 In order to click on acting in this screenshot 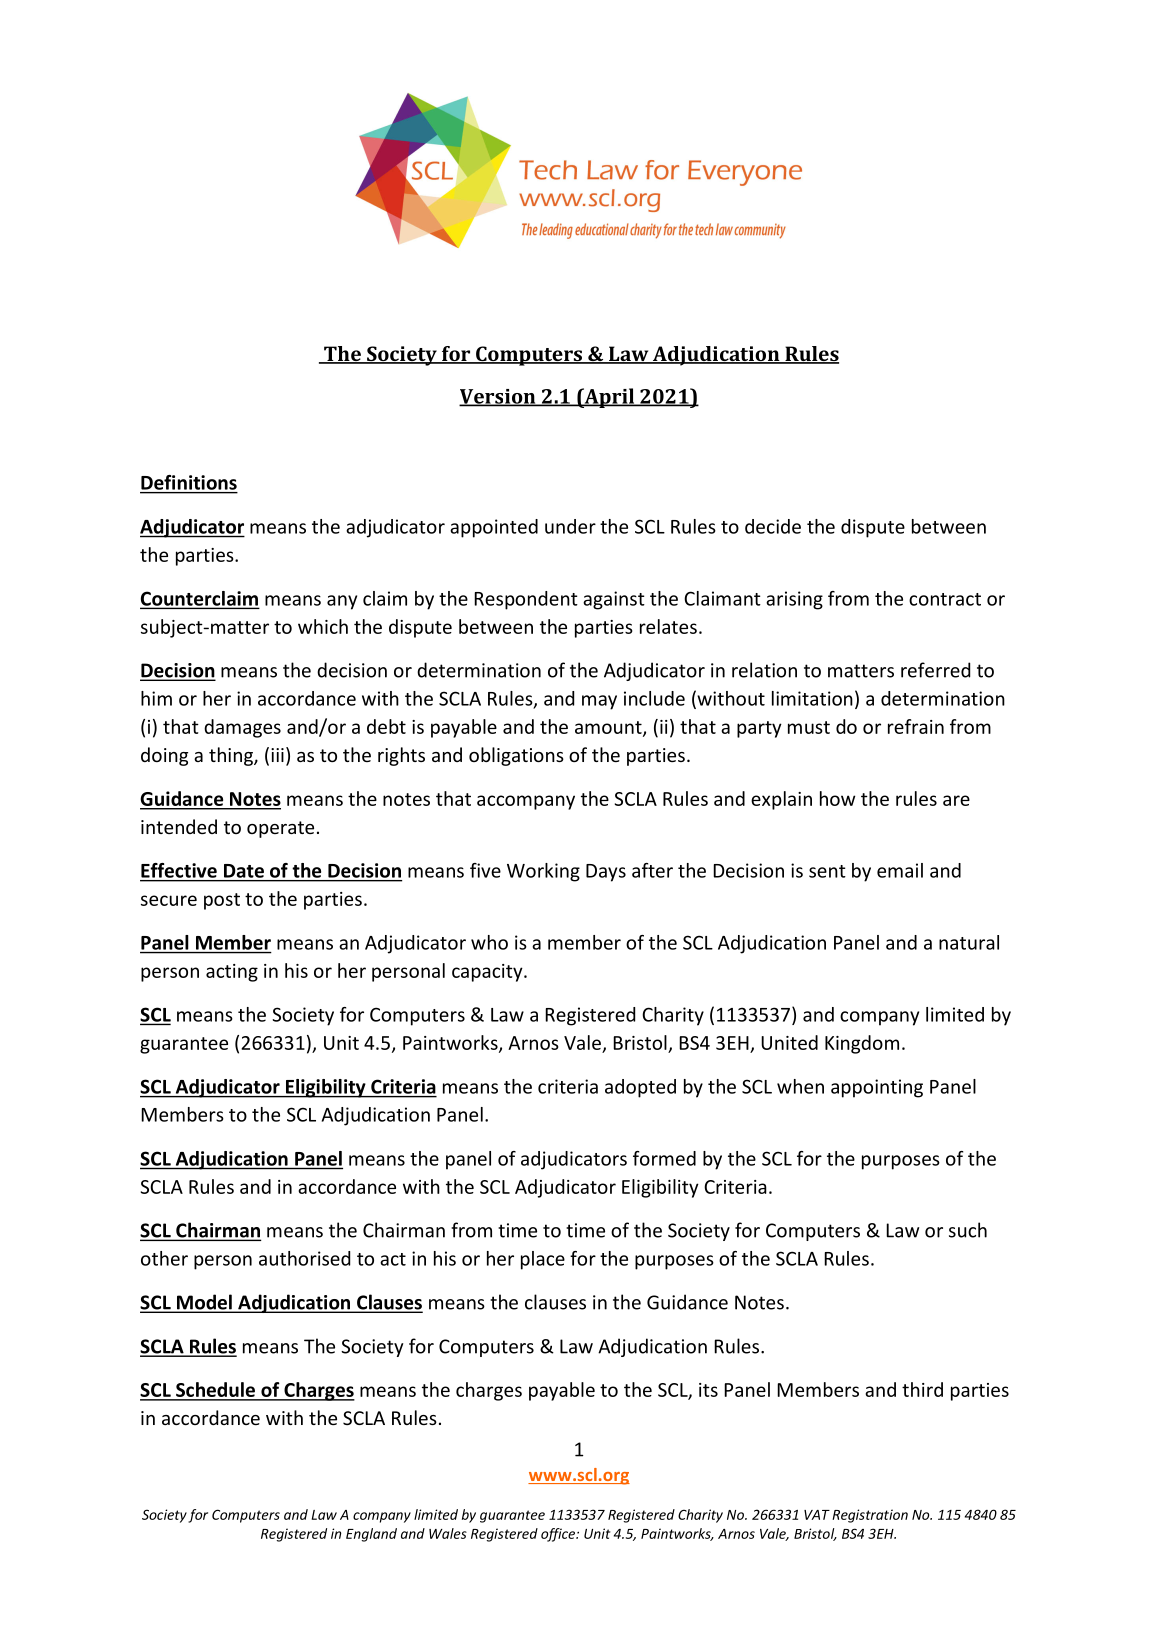, I will do `click(232, 973)`.
